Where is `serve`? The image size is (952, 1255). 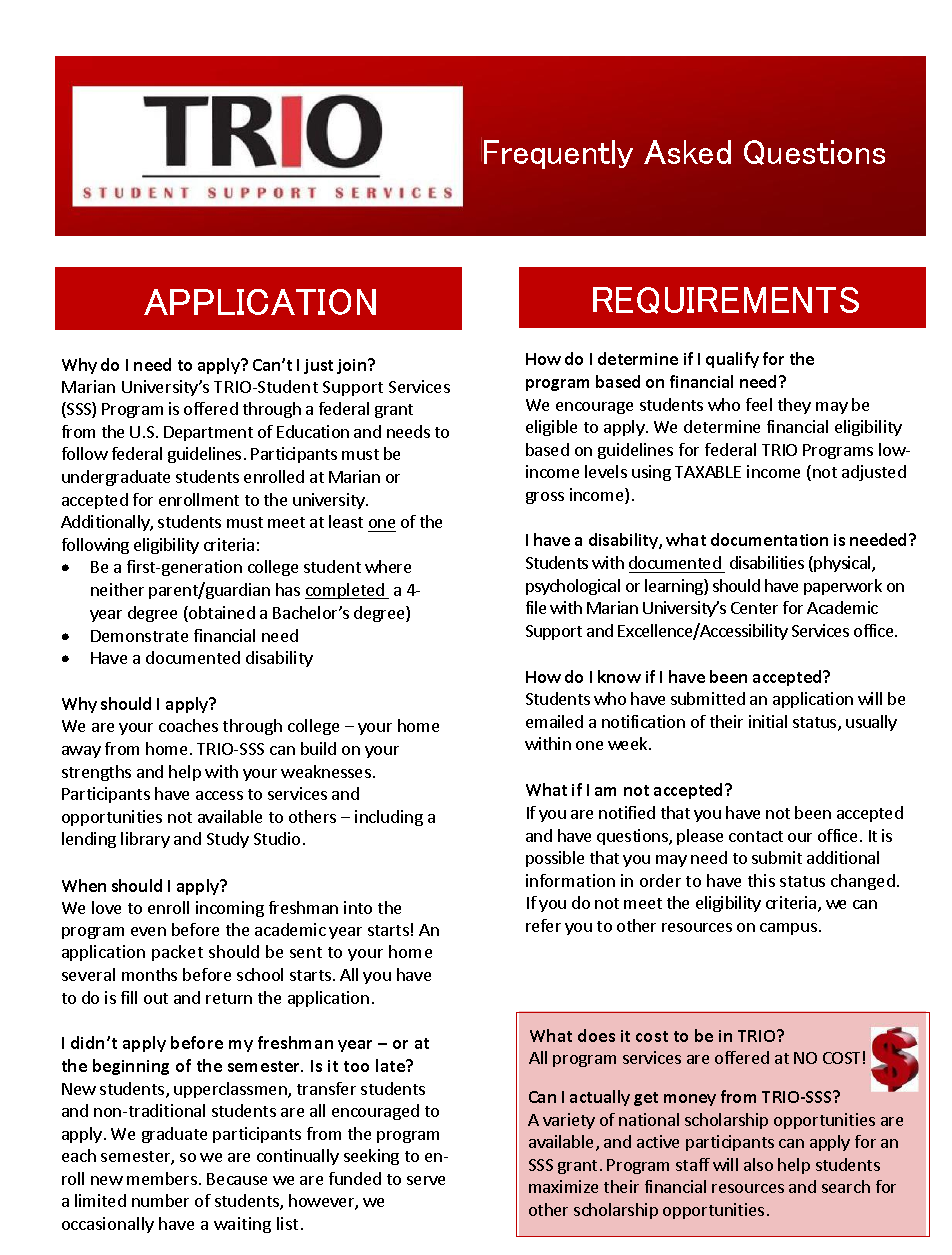
serve is located at coordinates (426, 1180).
